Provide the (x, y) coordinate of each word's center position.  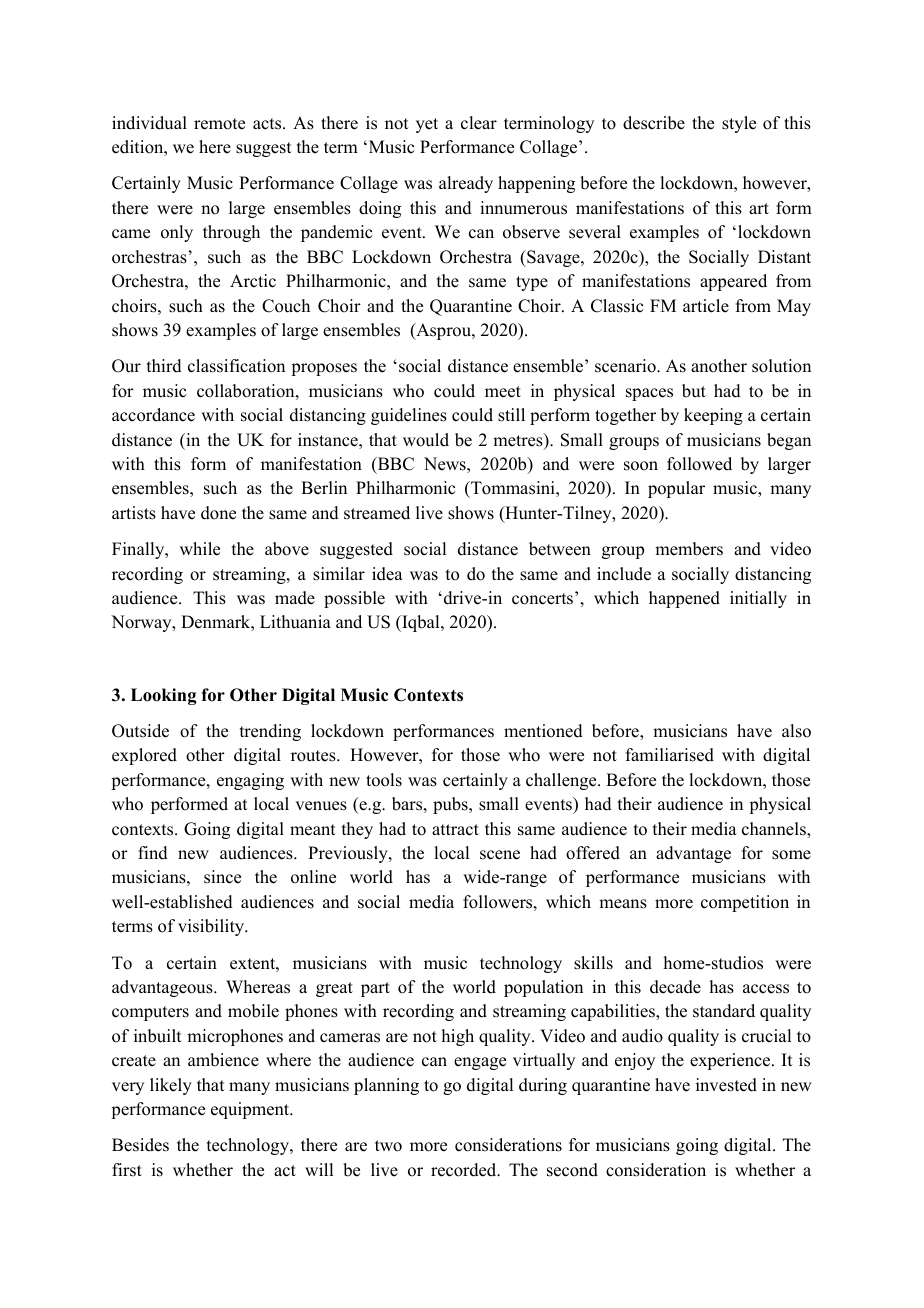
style (739, 124)
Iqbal (421, 623)
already (466, 184)
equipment (251, 1110)
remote (219, 124)
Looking (163, 696)
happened (684, 599)
